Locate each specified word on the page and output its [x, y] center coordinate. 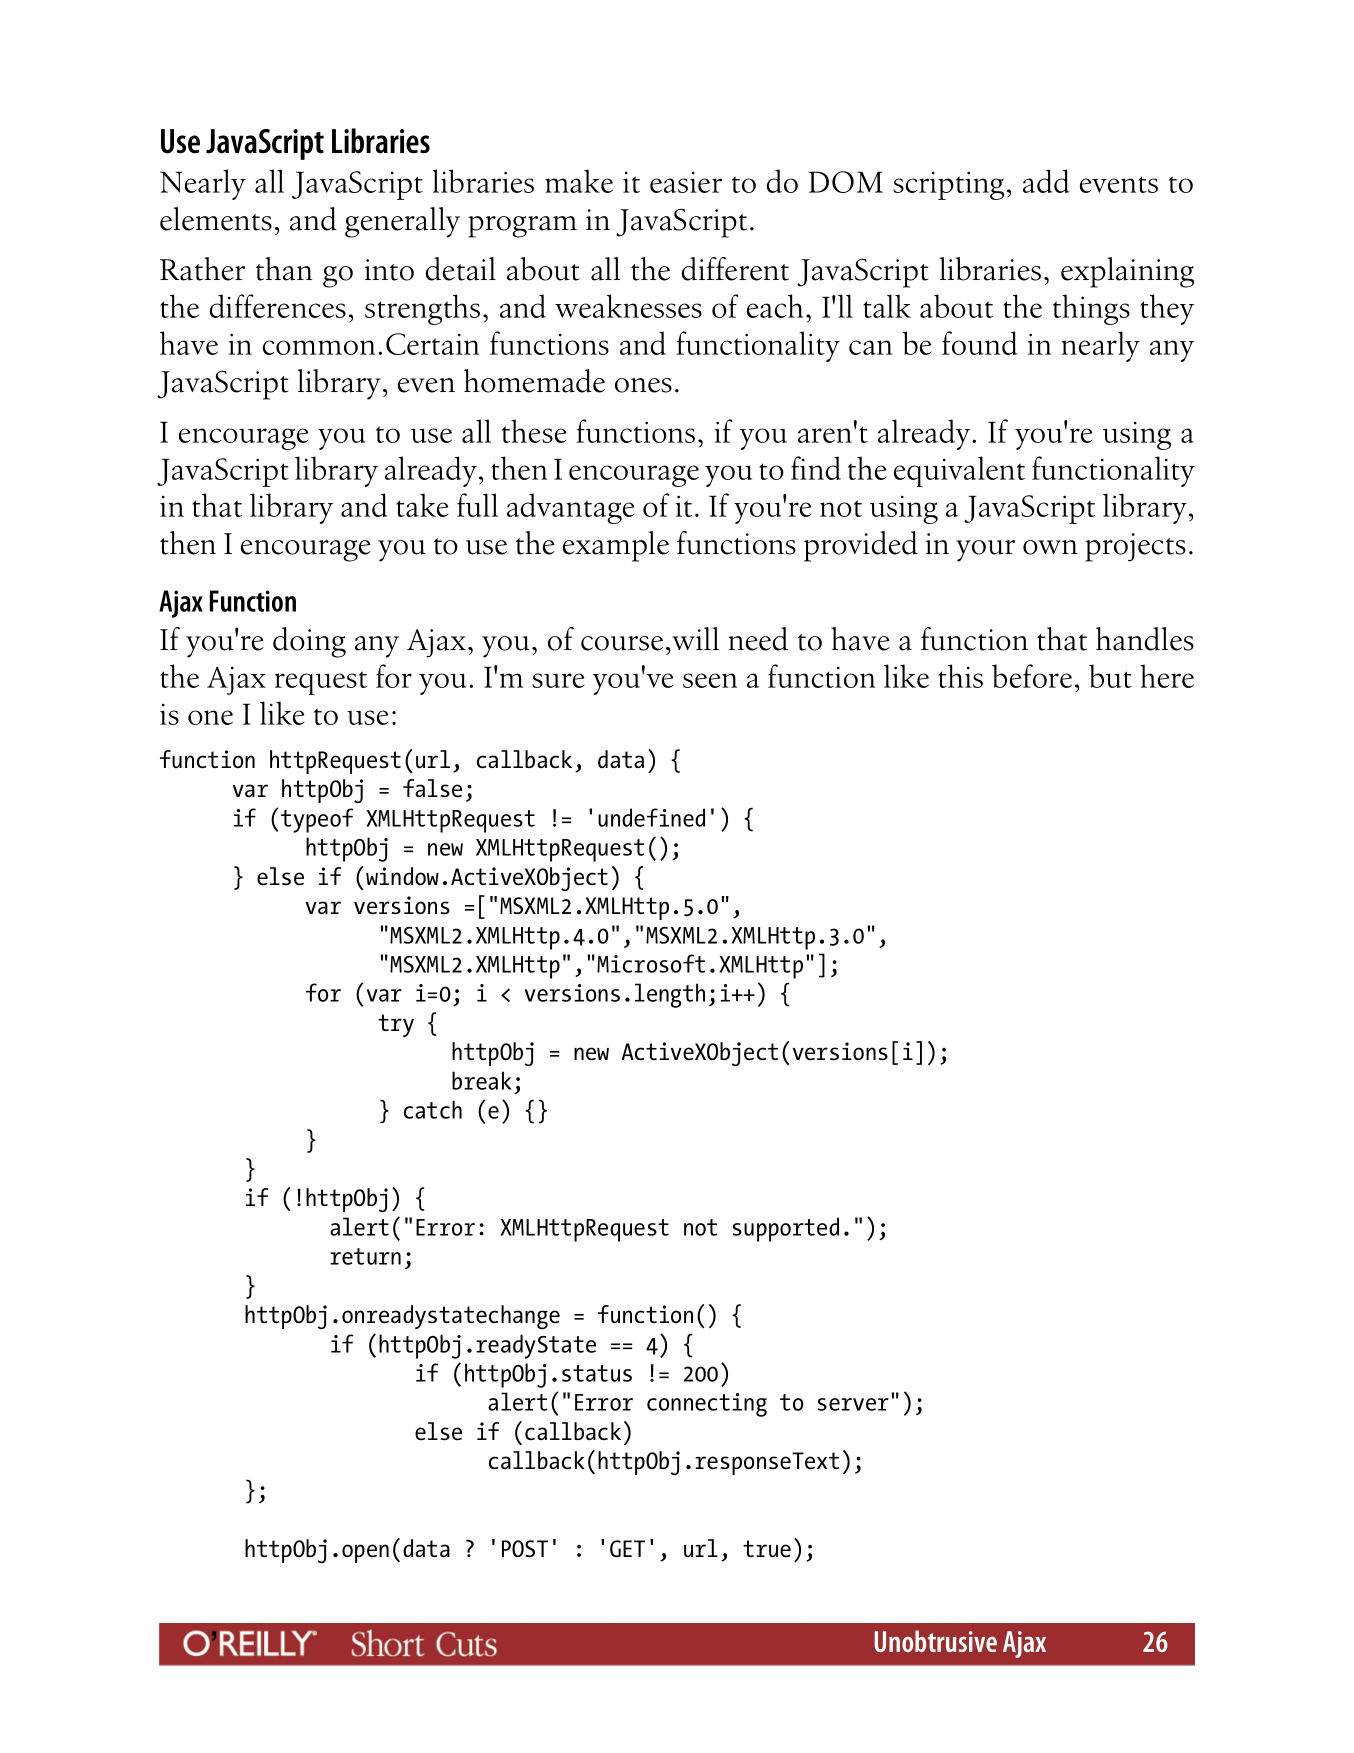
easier [686, 182]
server [853, 1404]
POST [525, 1549]
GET [627, 1549]
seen [710, 680]
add [1046, 181]
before [1032, 676]
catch [433, 1109]
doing [309, 642]
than [284, 269]
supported [785, 1229]
